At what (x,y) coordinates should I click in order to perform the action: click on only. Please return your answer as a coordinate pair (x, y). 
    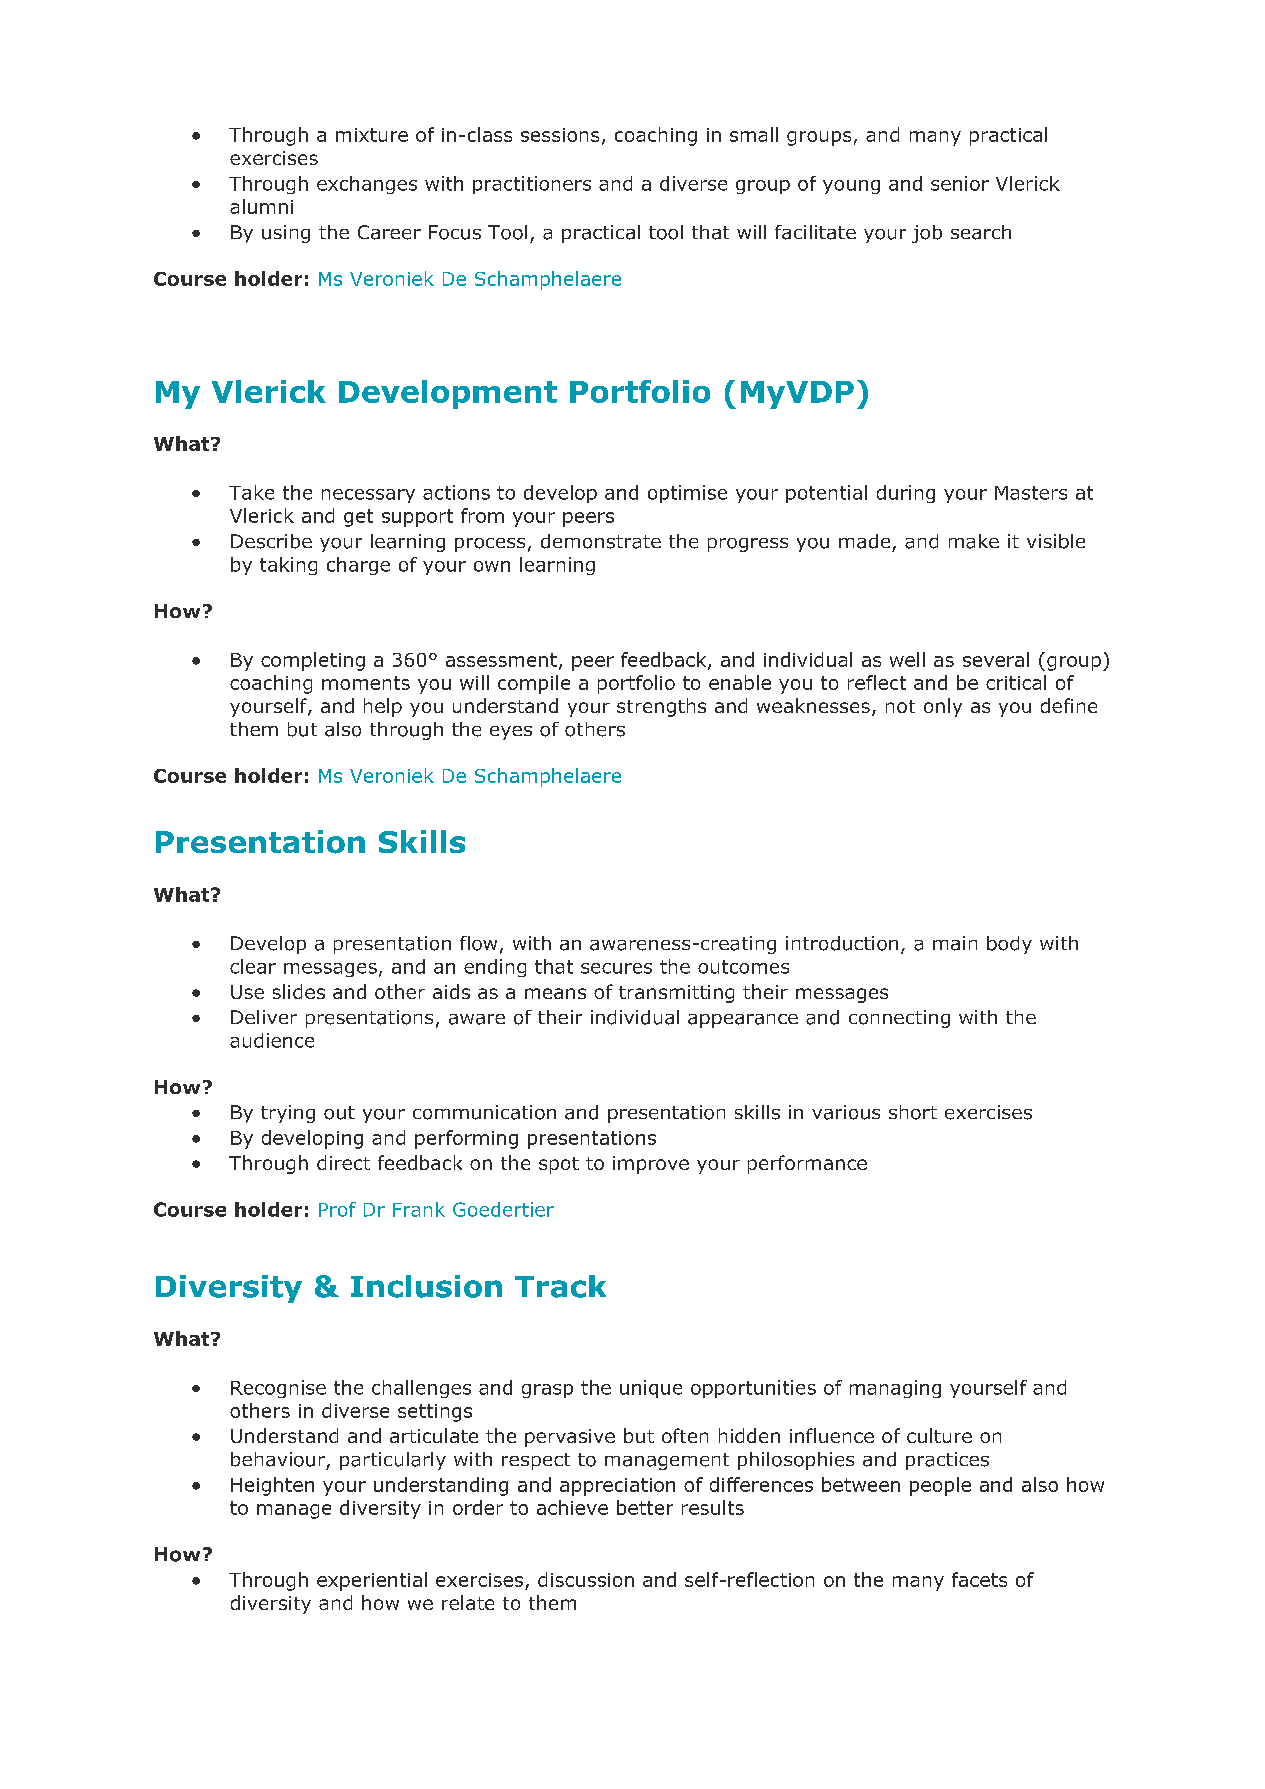
    Looking at the image, I should click on (943, 707).
